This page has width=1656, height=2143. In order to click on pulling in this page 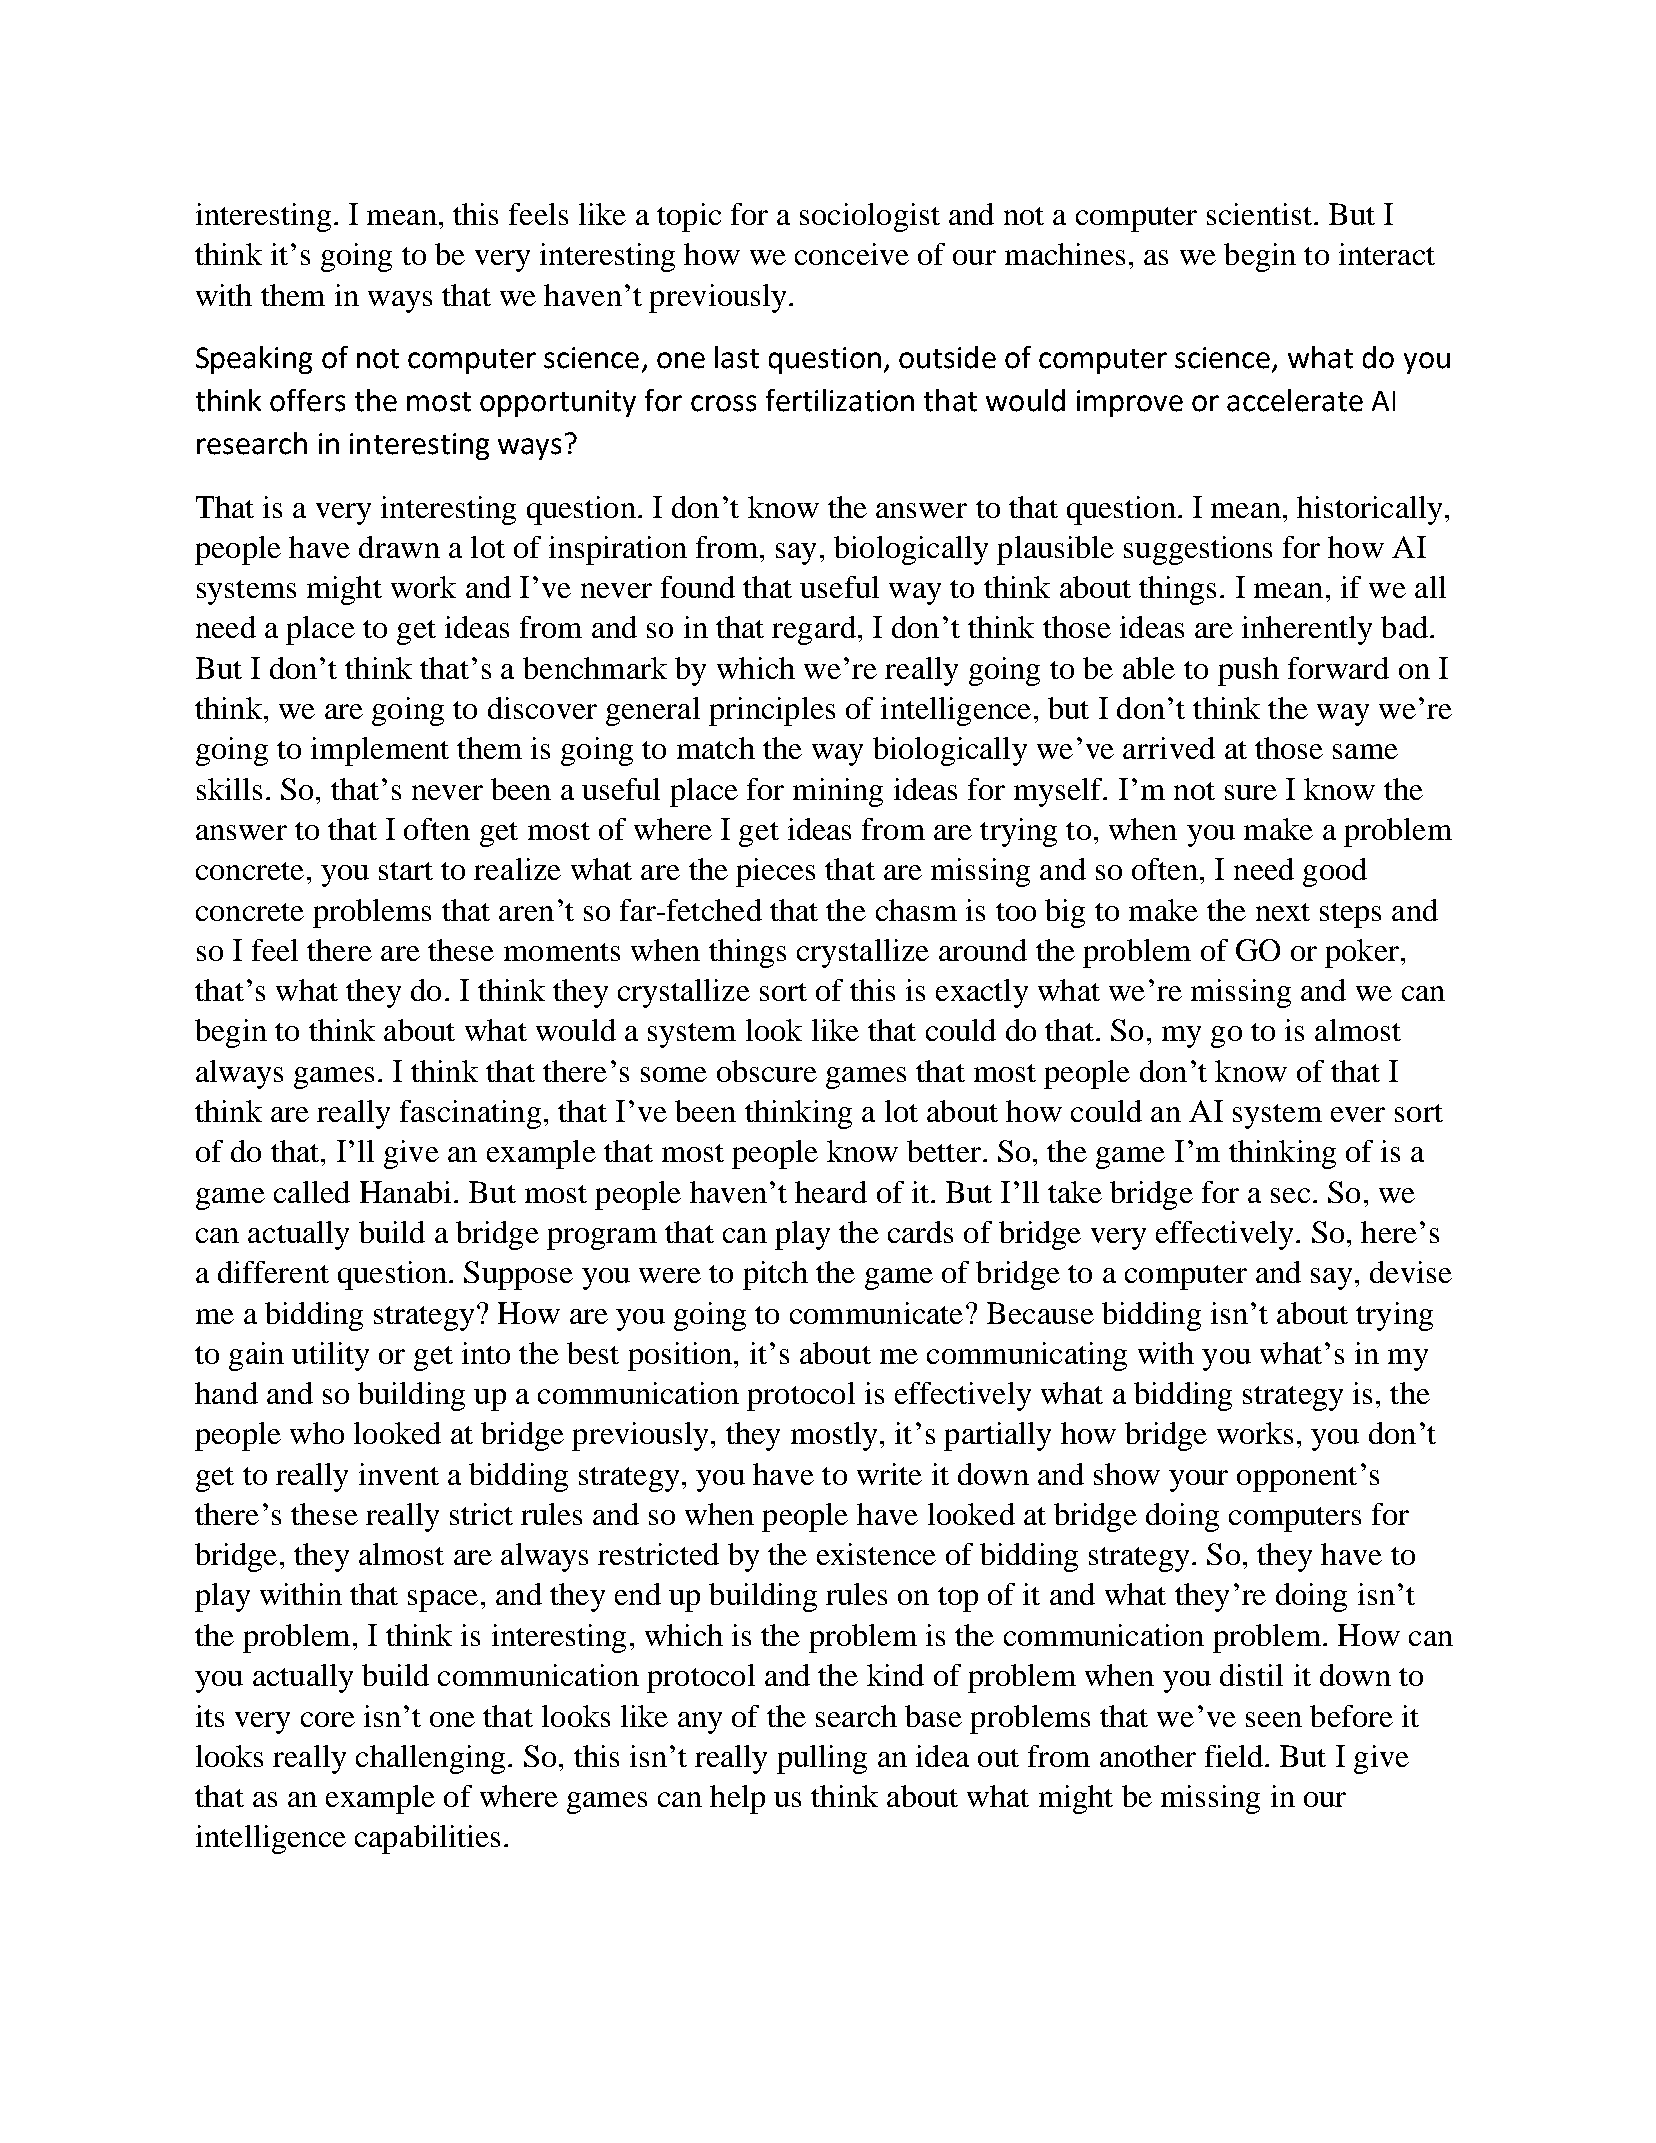, I will do `click(822, 1759)`.
